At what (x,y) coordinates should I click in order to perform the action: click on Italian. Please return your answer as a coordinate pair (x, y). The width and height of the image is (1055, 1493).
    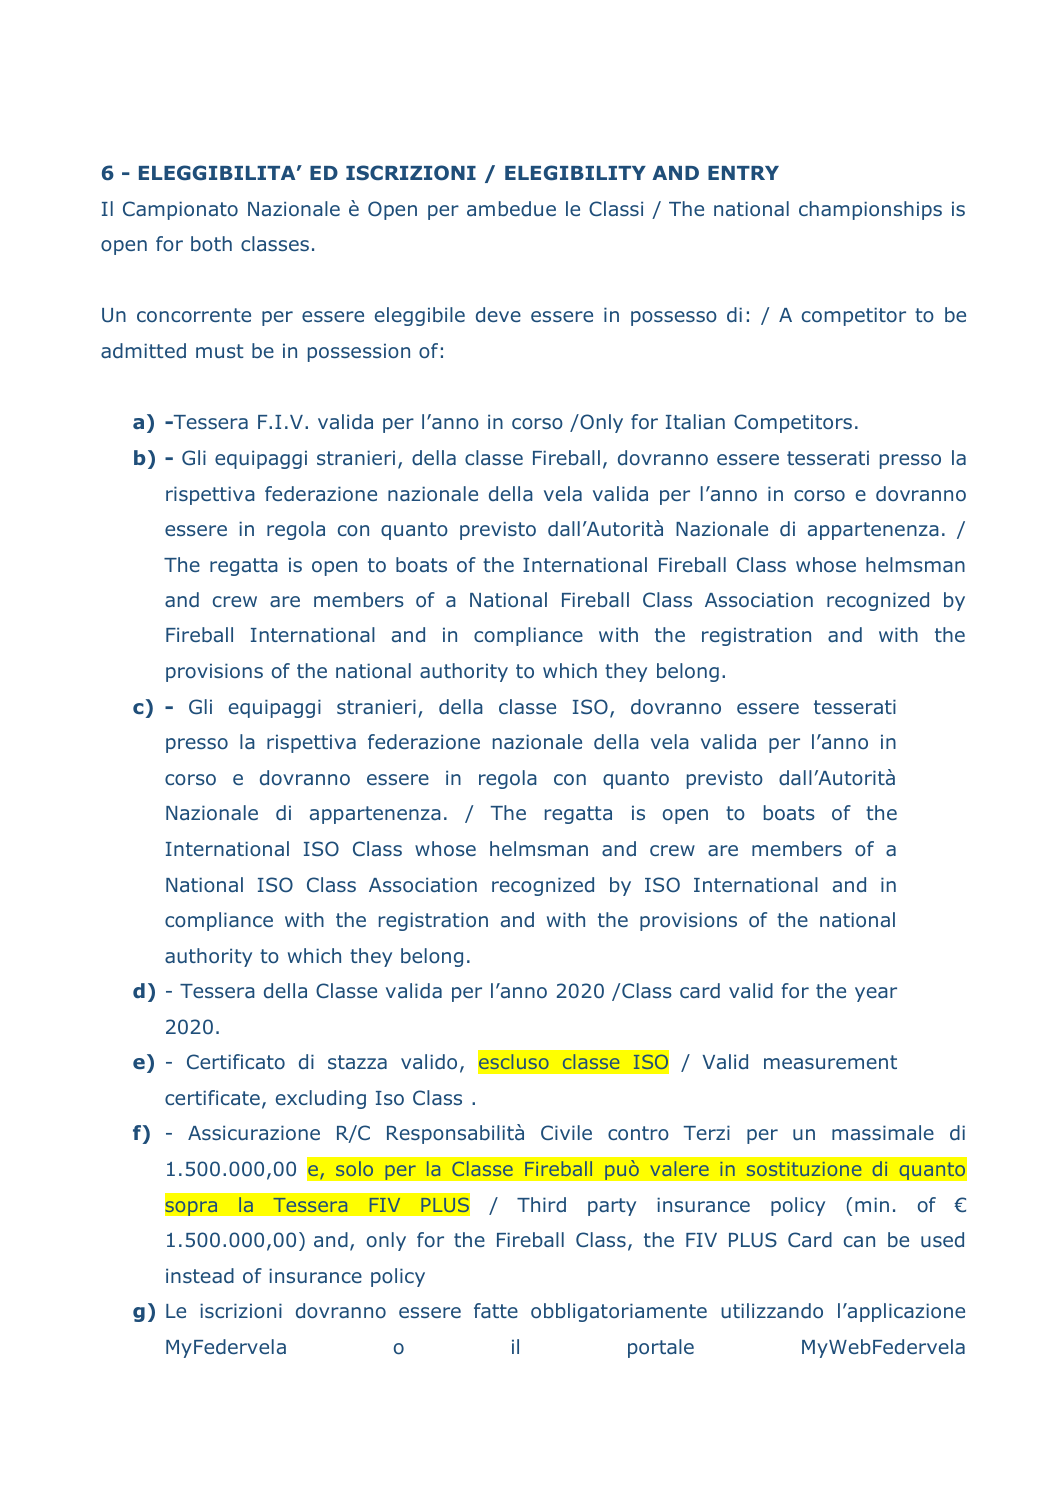
    Looking at the image, I should click on (695, 421).
